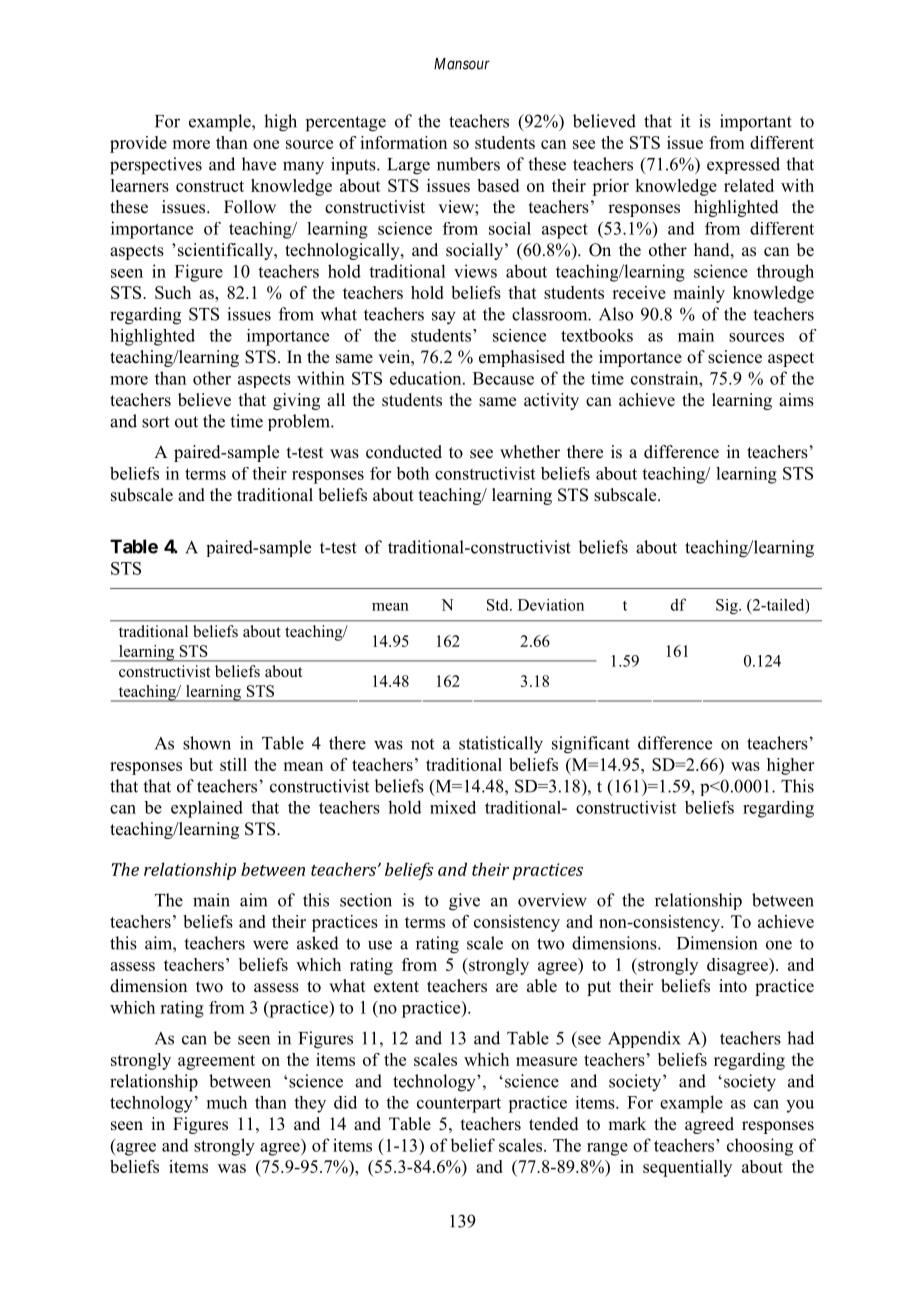  What do you see at coordinates (462, 64) in the screenshot?
I see `Mansour` at bounding box center [462, 64].
